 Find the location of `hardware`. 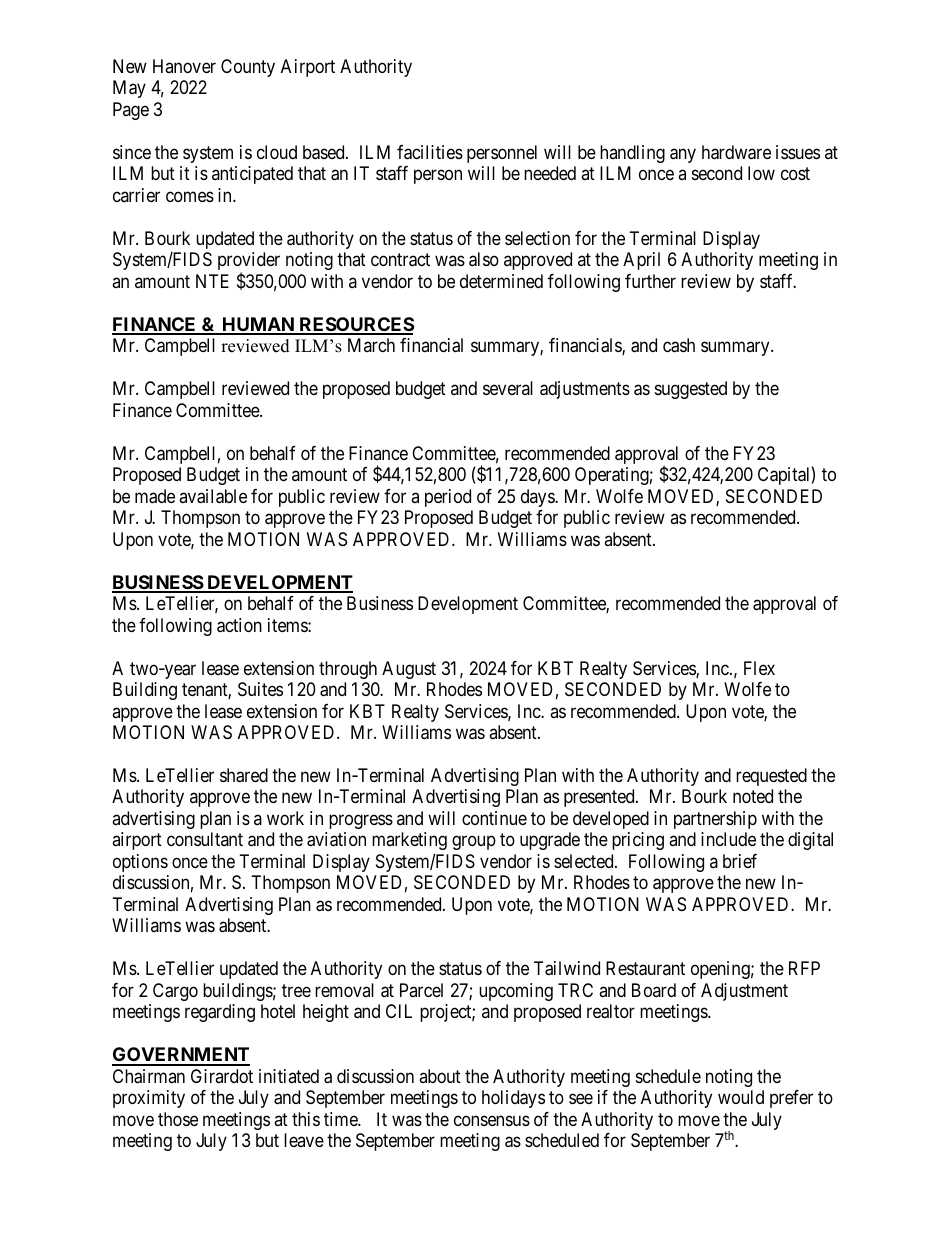

hardware is located at coordinates (736, 152).
